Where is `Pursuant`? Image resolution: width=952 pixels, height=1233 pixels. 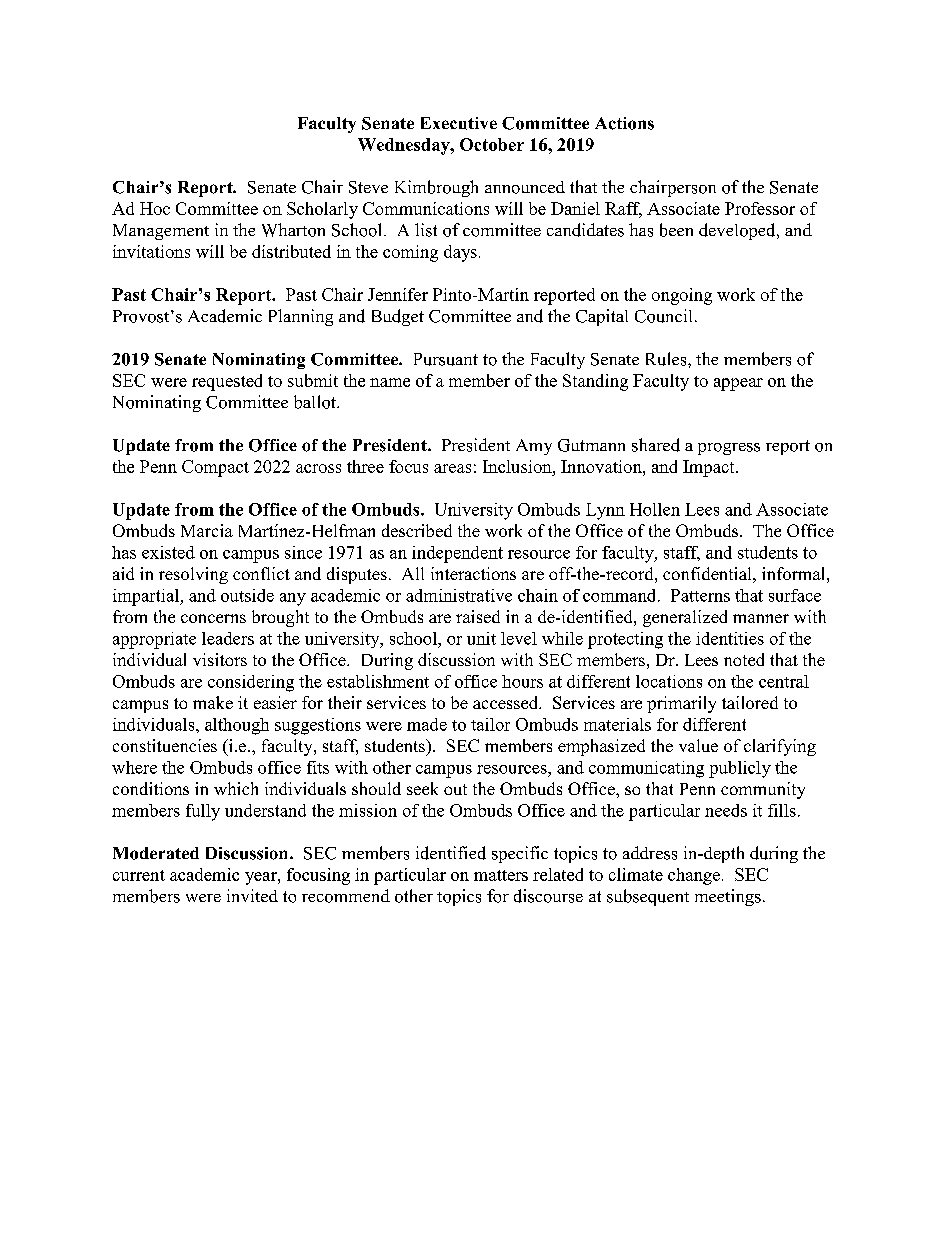 Pursuant is located at coordinates (446, 359).
